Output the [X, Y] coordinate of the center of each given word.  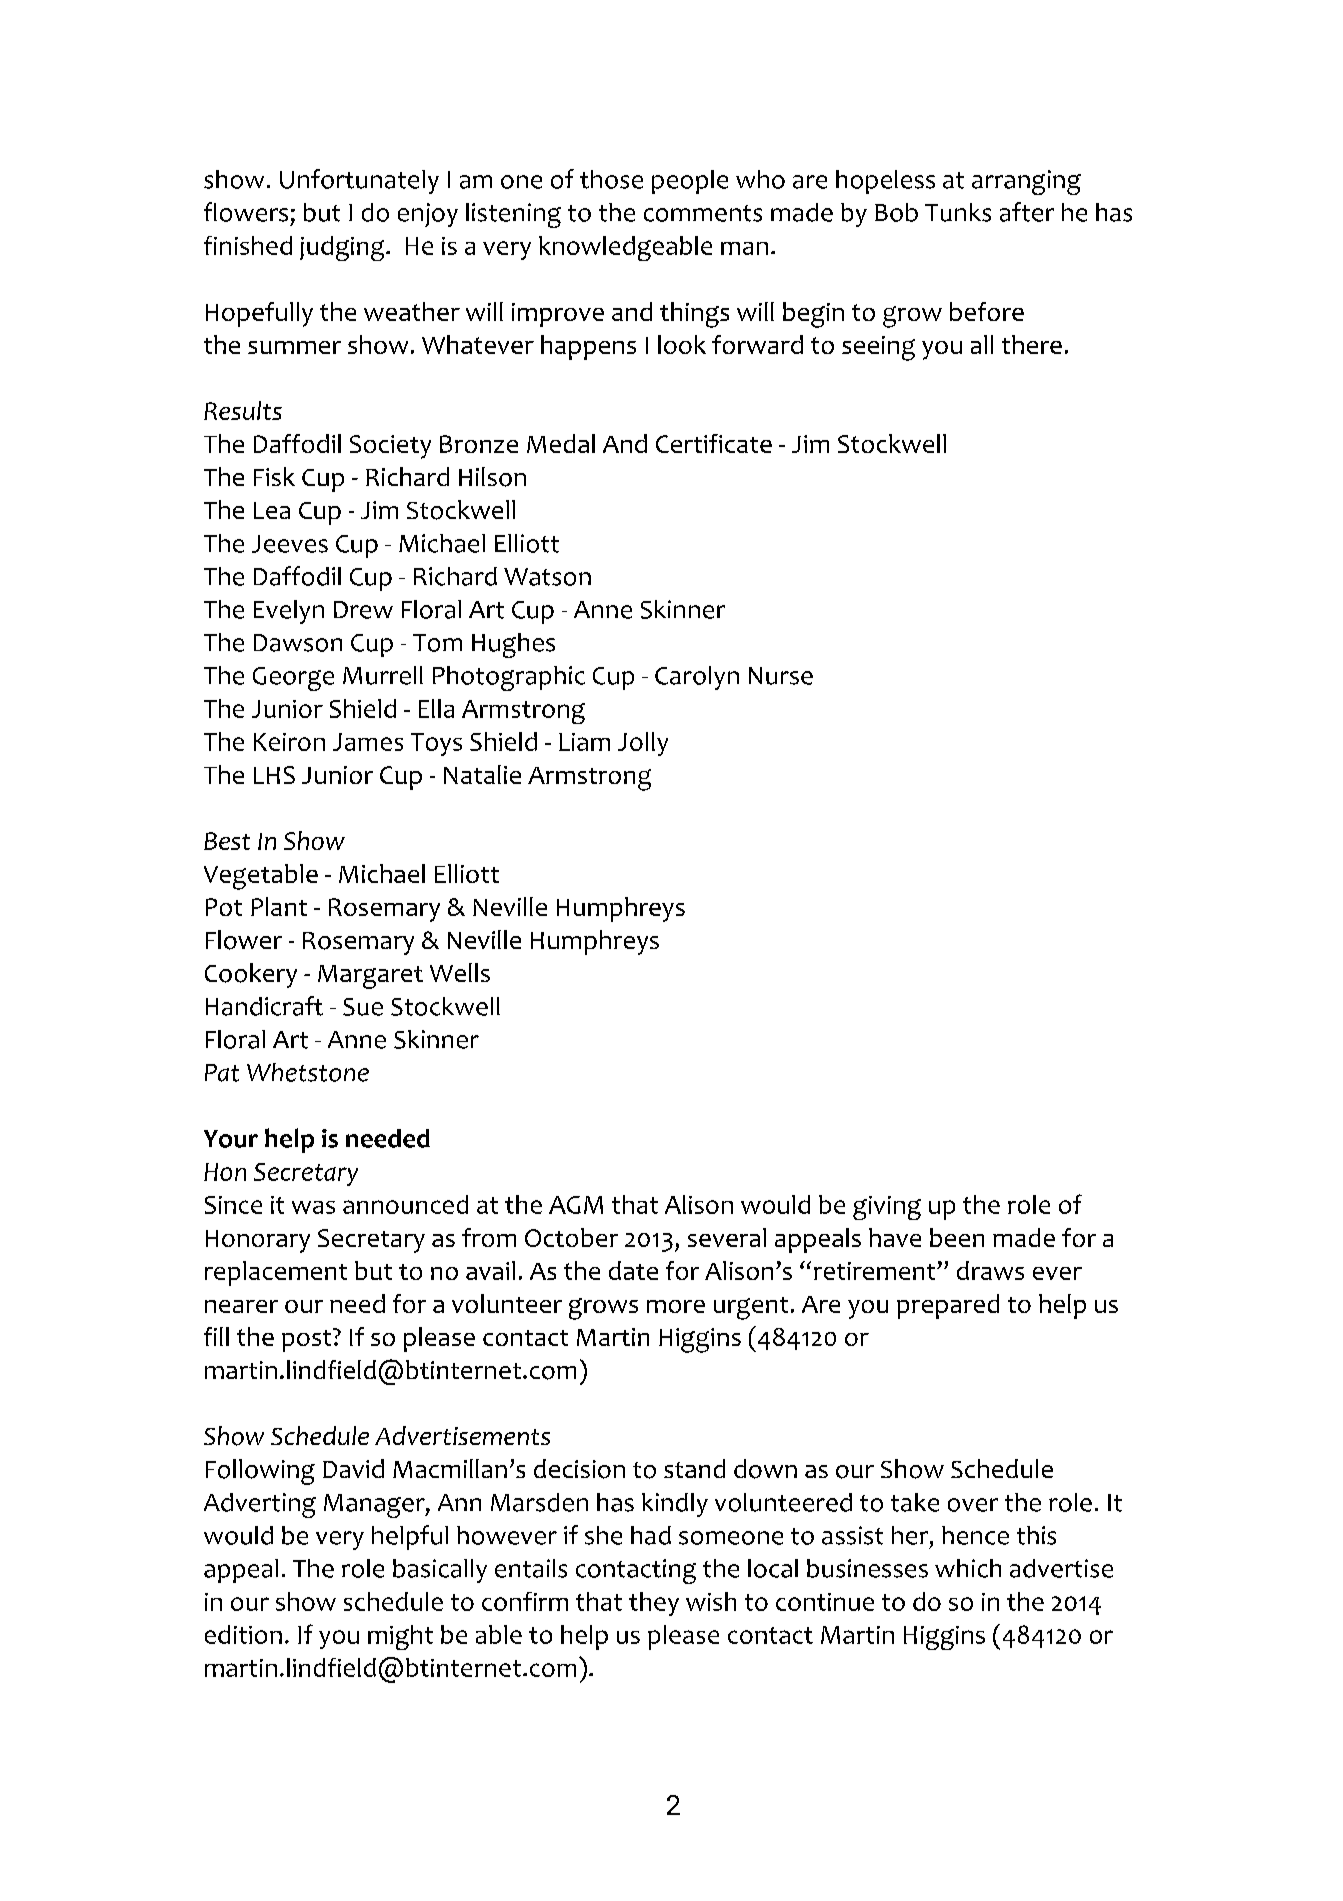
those [611, 179]
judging [343, 248]
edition [243, 1634]
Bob [896, 212]
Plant [279, 906]
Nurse [781, 676]
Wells [460, 972]
